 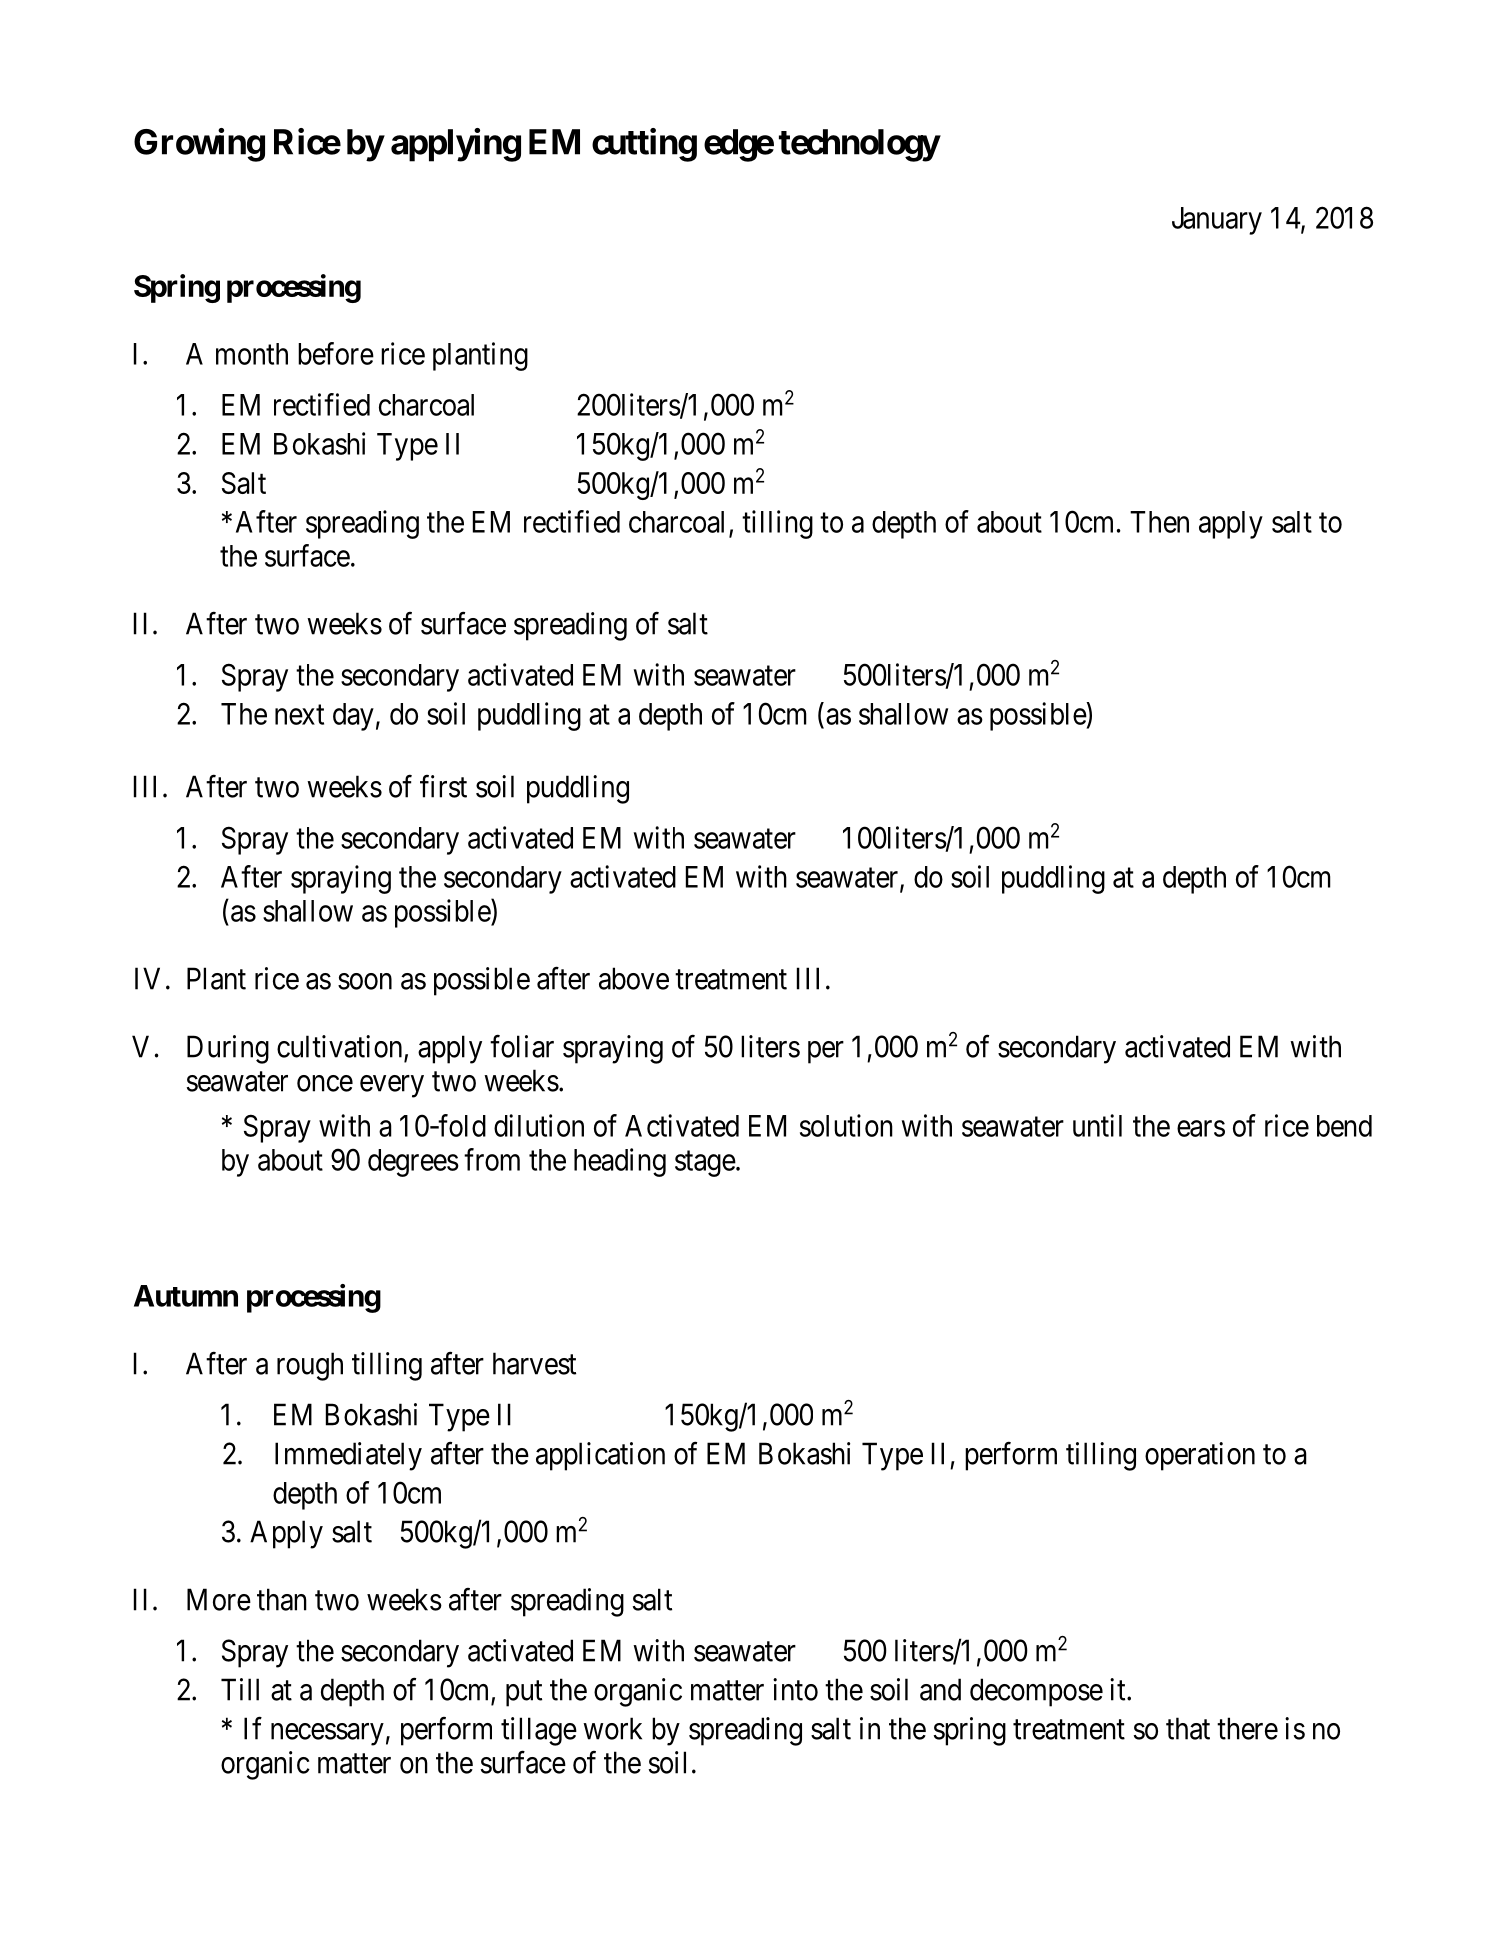 I want to click on into, so click(x=795, y=1689).
